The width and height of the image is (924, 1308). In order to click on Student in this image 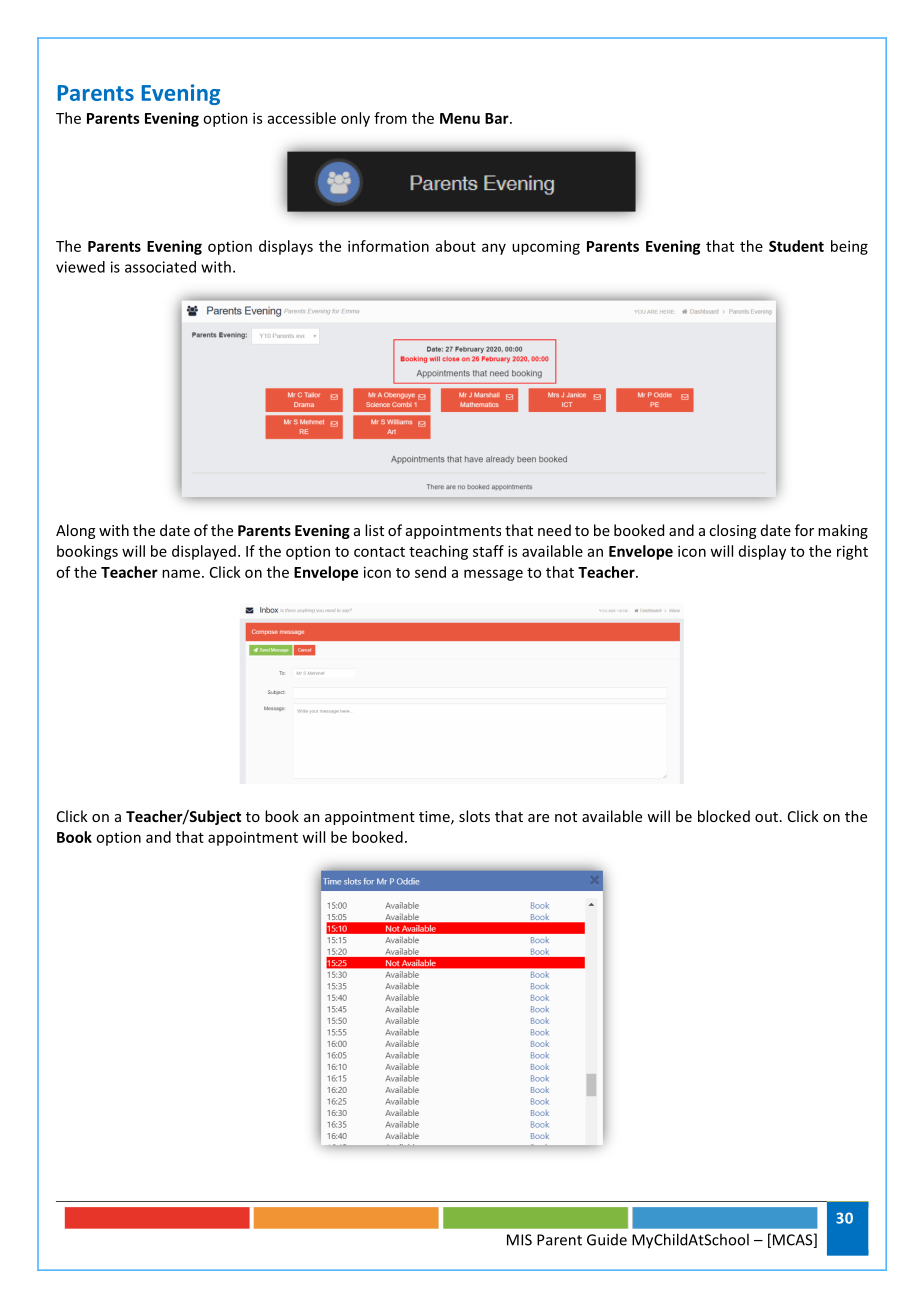, I will do `click(796, 246)`.
